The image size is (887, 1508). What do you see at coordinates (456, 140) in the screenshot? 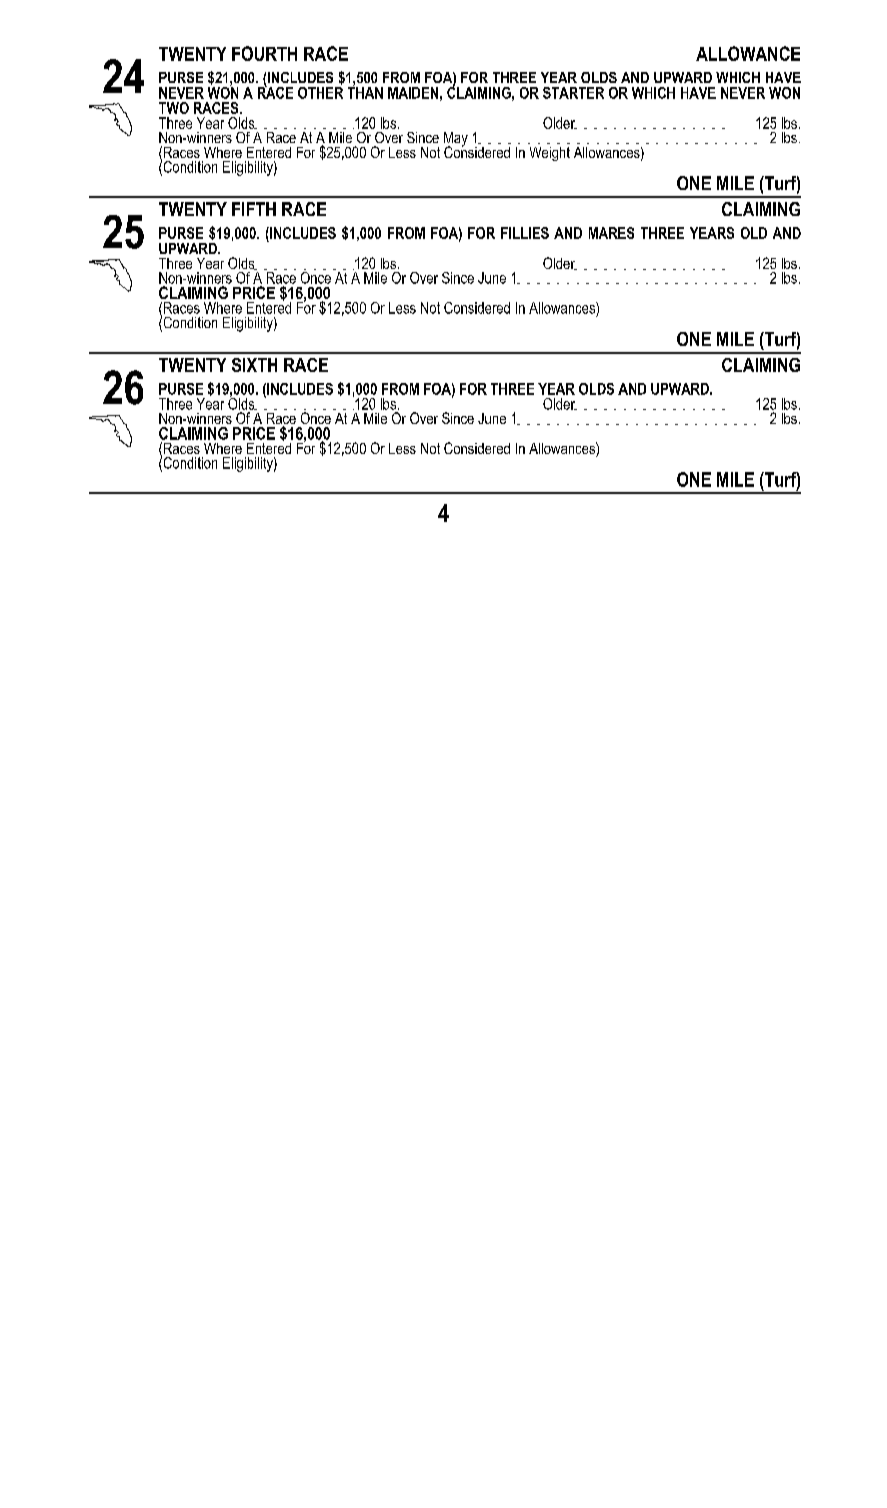
I see `May` at bounding box center [456, 140].
